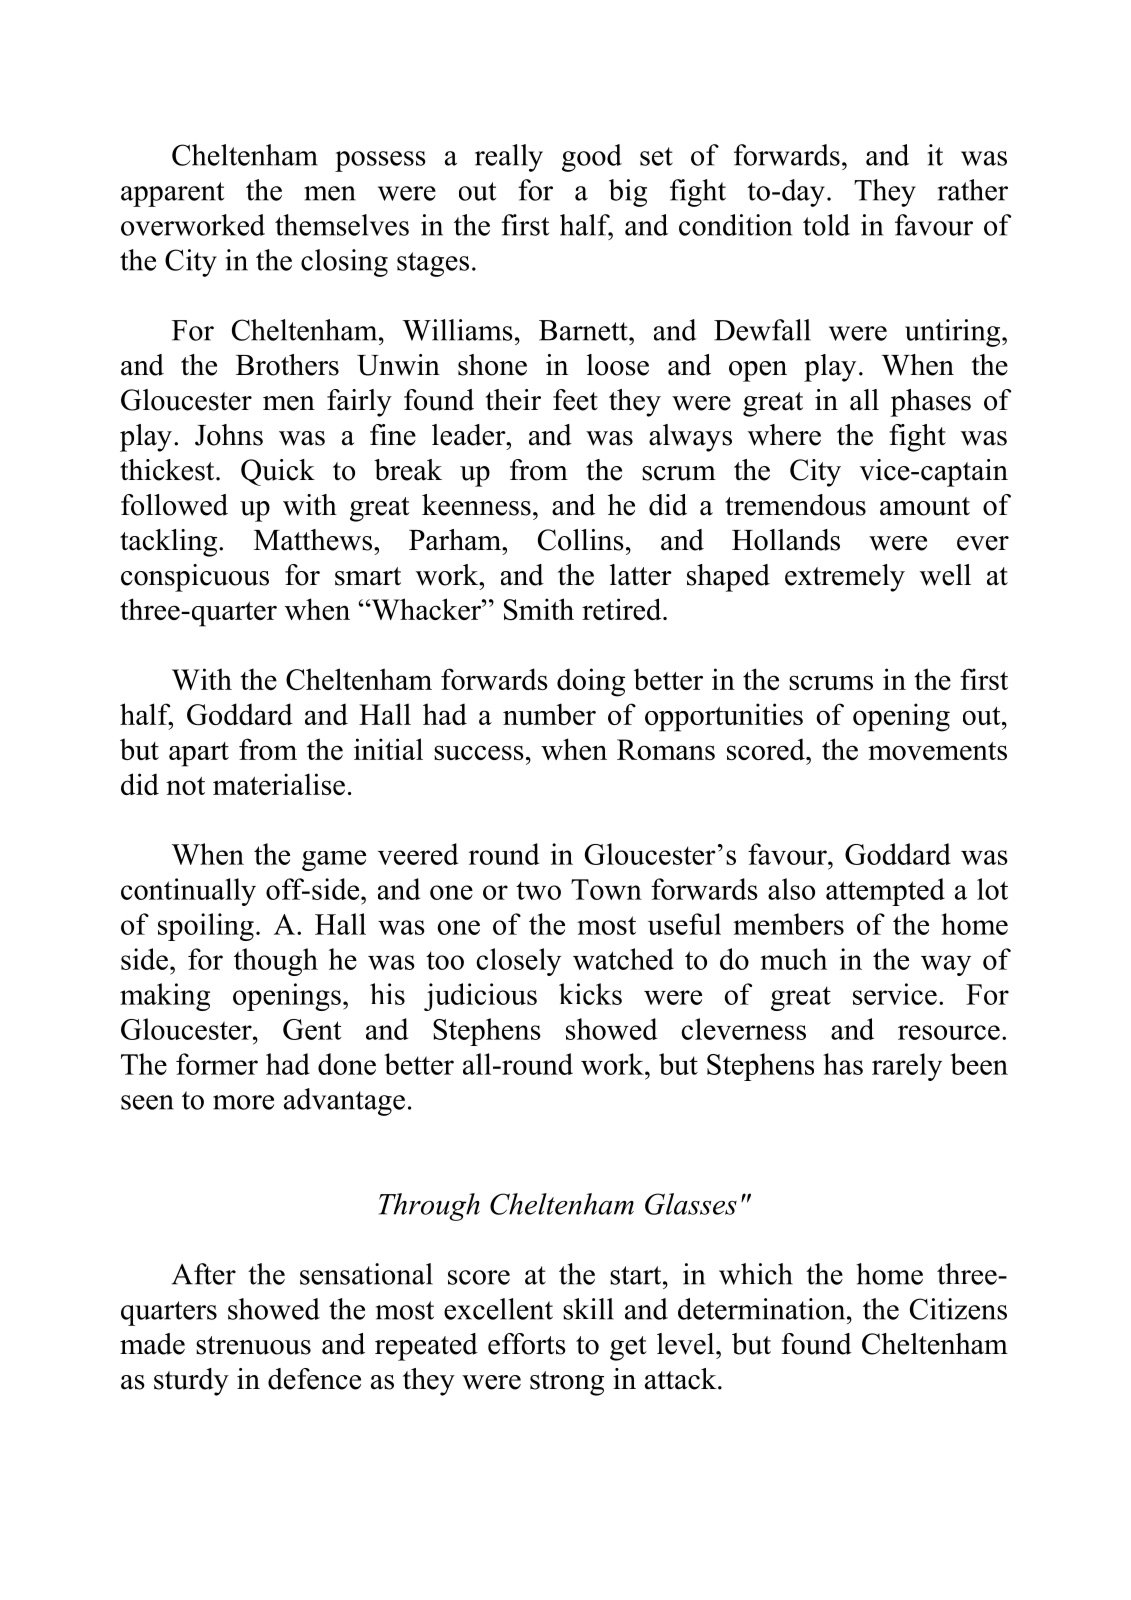  I want to click on kicks, so click(590, 994).
